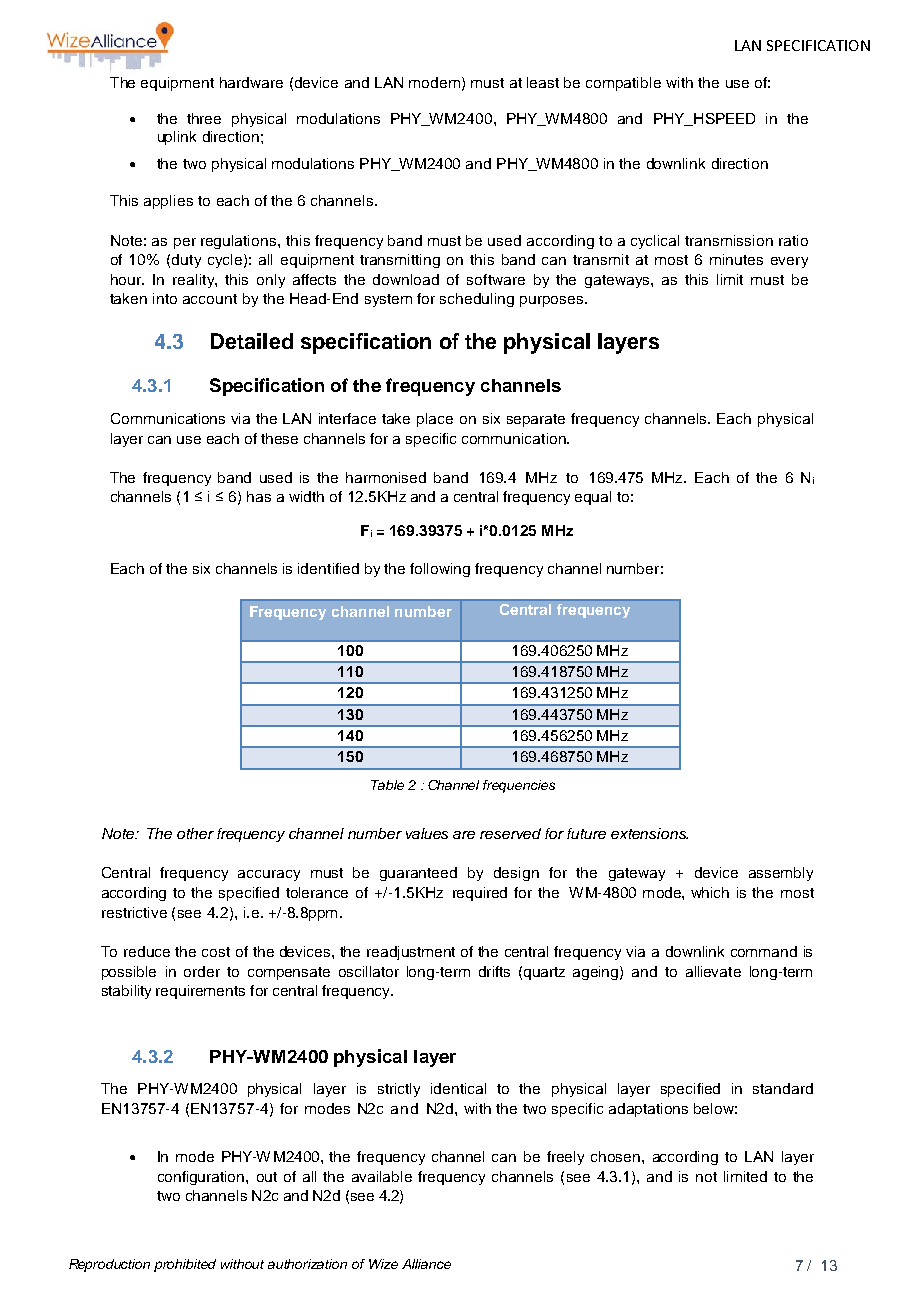 The height and width of the image is (1308, 924). I want to click on prohibited, so click(185, 1265).
